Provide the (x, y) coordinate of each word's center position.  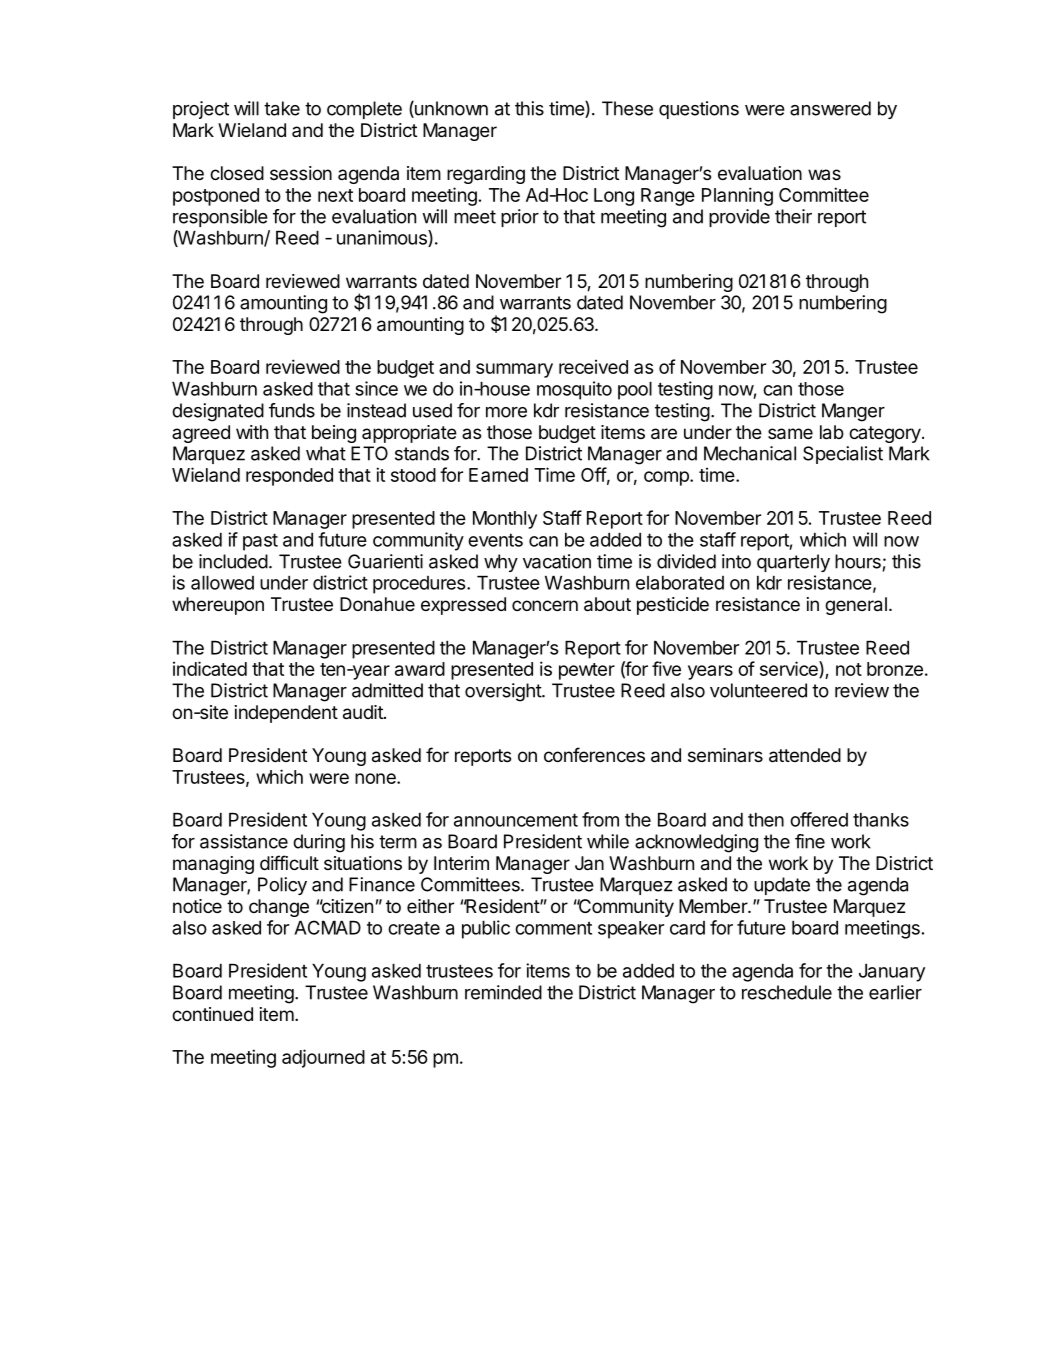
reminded (503, 992)
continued (212, 1014)
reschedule (787, 992)
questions (699, 110)
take (282, 108)
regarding (486, 175)
